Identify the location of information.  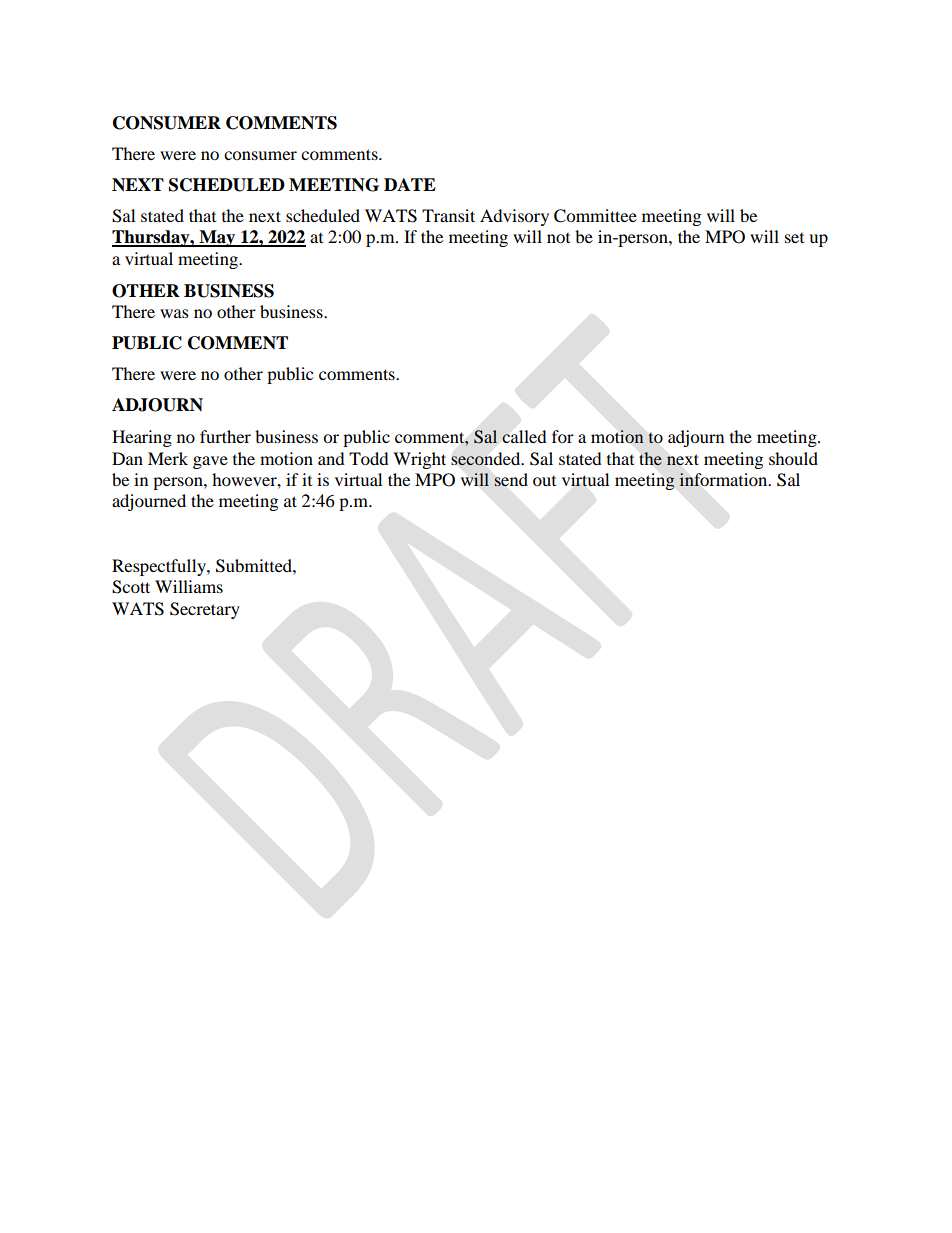
(724, 479).
